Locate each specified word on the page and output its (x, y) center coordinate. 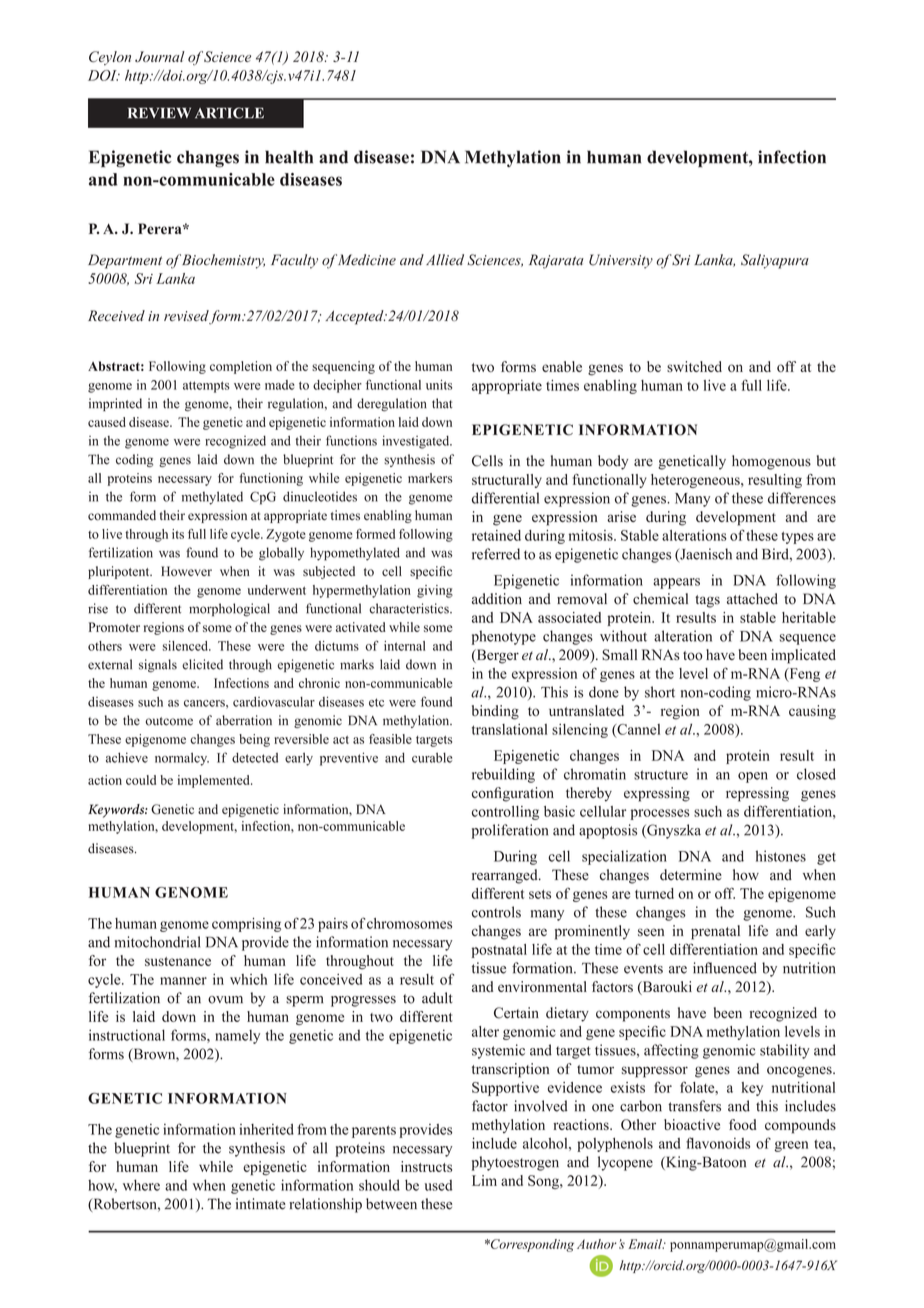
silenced (186, 646)
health (289, 157)
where (141, 1185)
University (621, 261)
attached (752, 599)
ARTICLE (229, 113)
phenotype (503, 637)
